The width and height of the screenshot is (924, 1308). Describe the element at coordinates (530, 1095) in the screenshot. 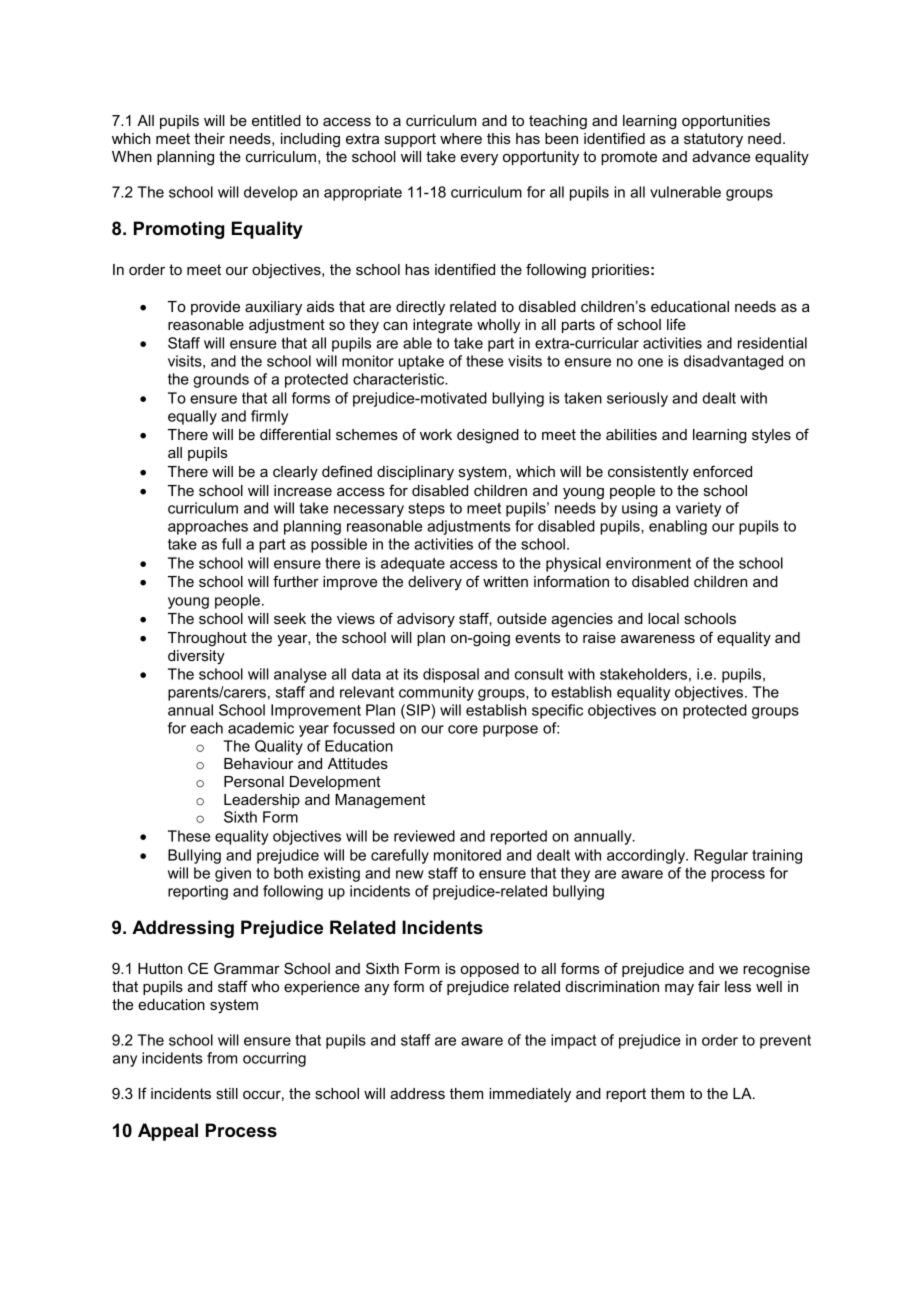

I see `immediately` at that location.
